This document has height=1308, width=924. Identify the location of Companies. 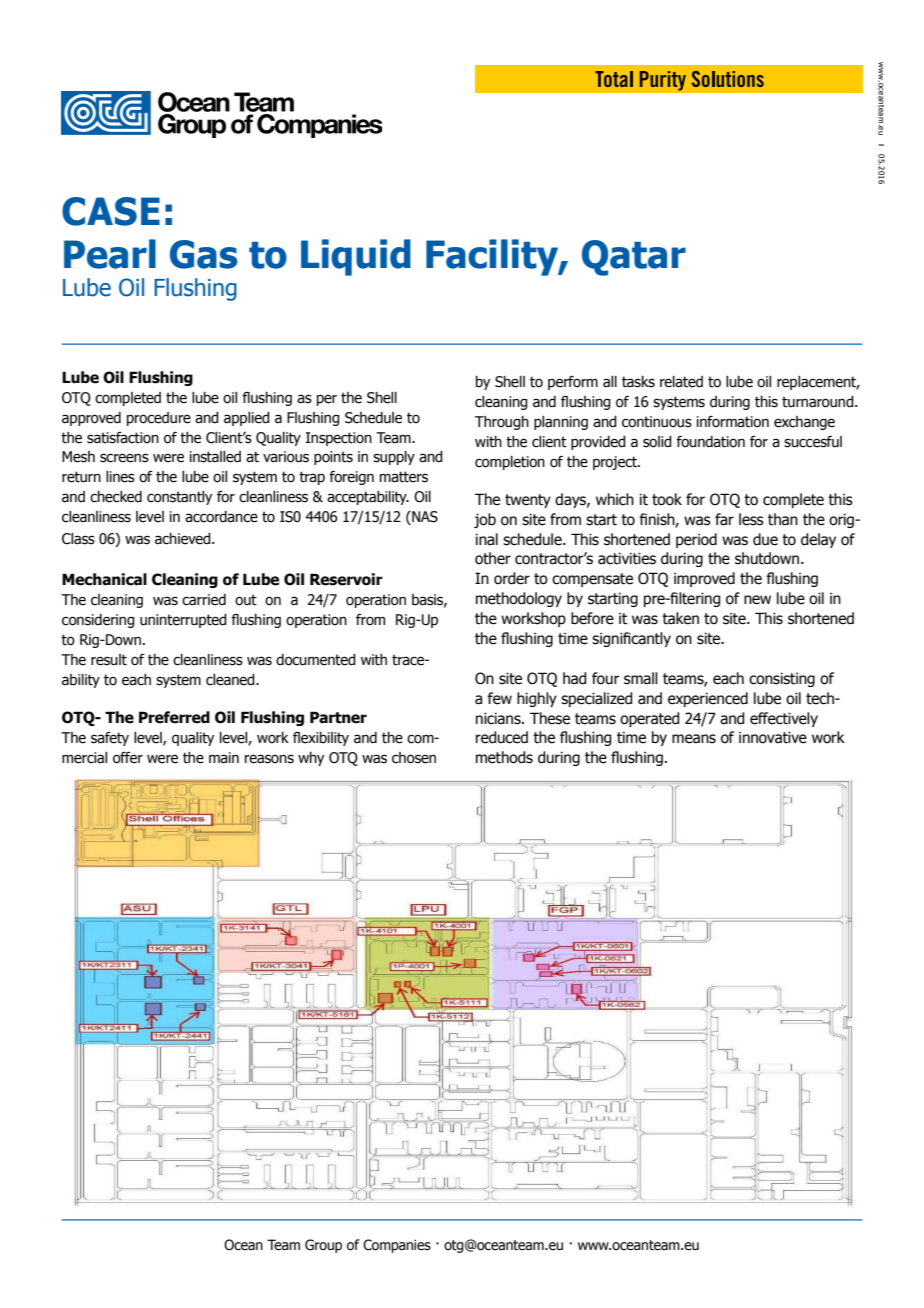
(397, 1246).
